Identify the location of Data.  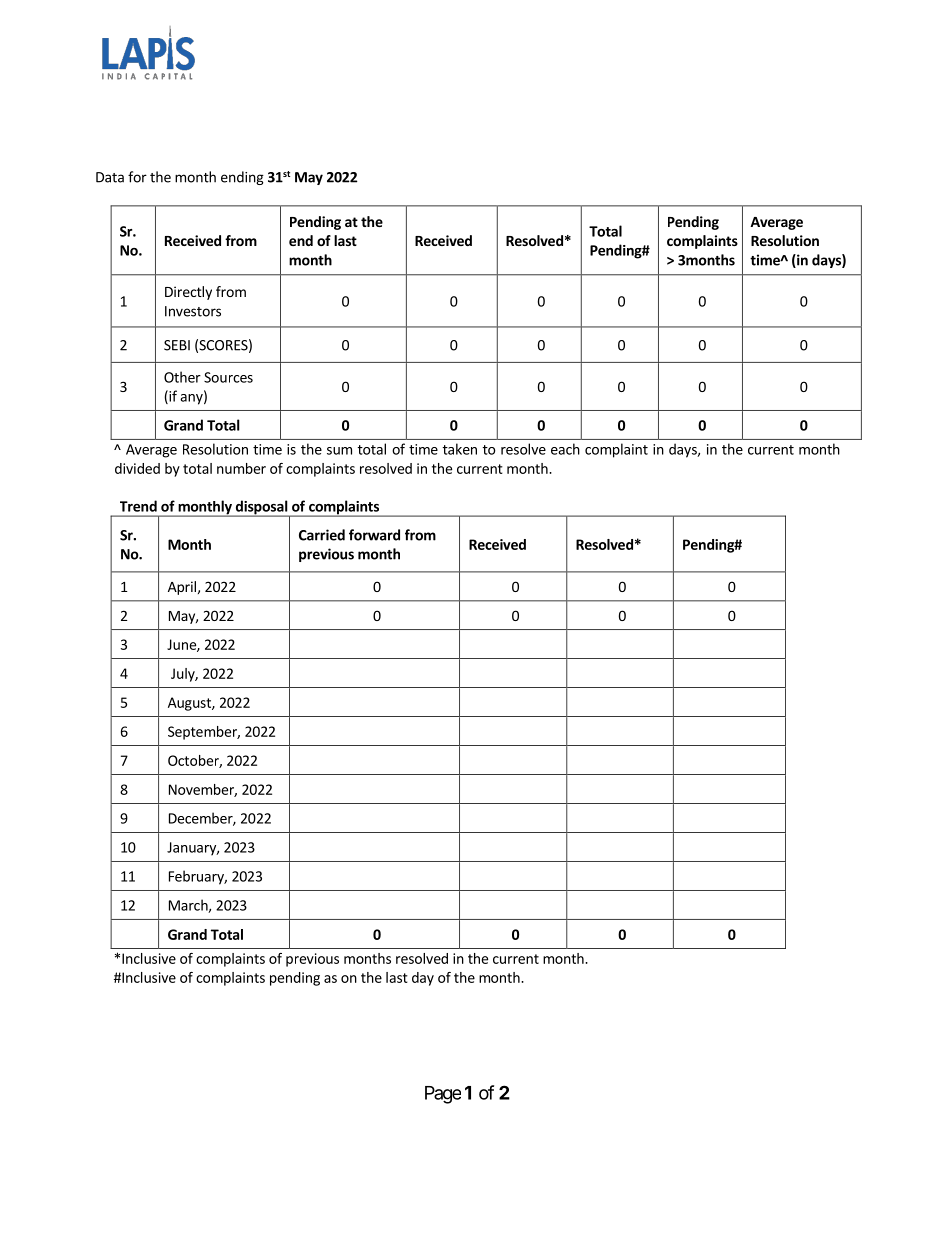
(110, 177).
